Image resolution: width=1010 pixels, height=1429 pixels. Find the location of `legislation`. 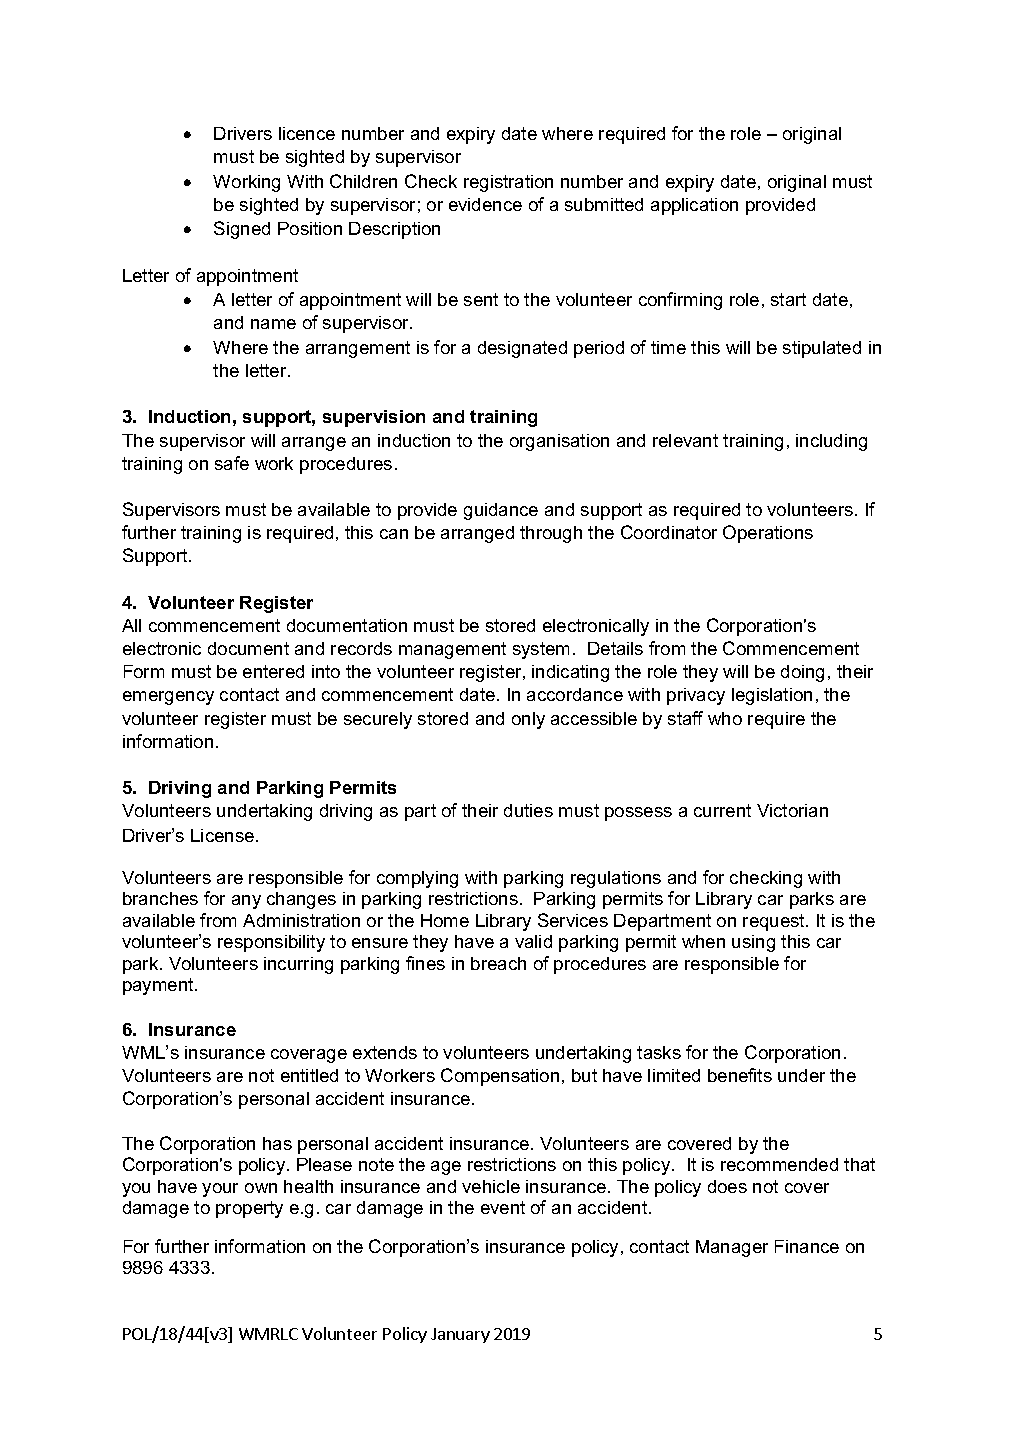

legislation is located at coordinates (772, 696).
